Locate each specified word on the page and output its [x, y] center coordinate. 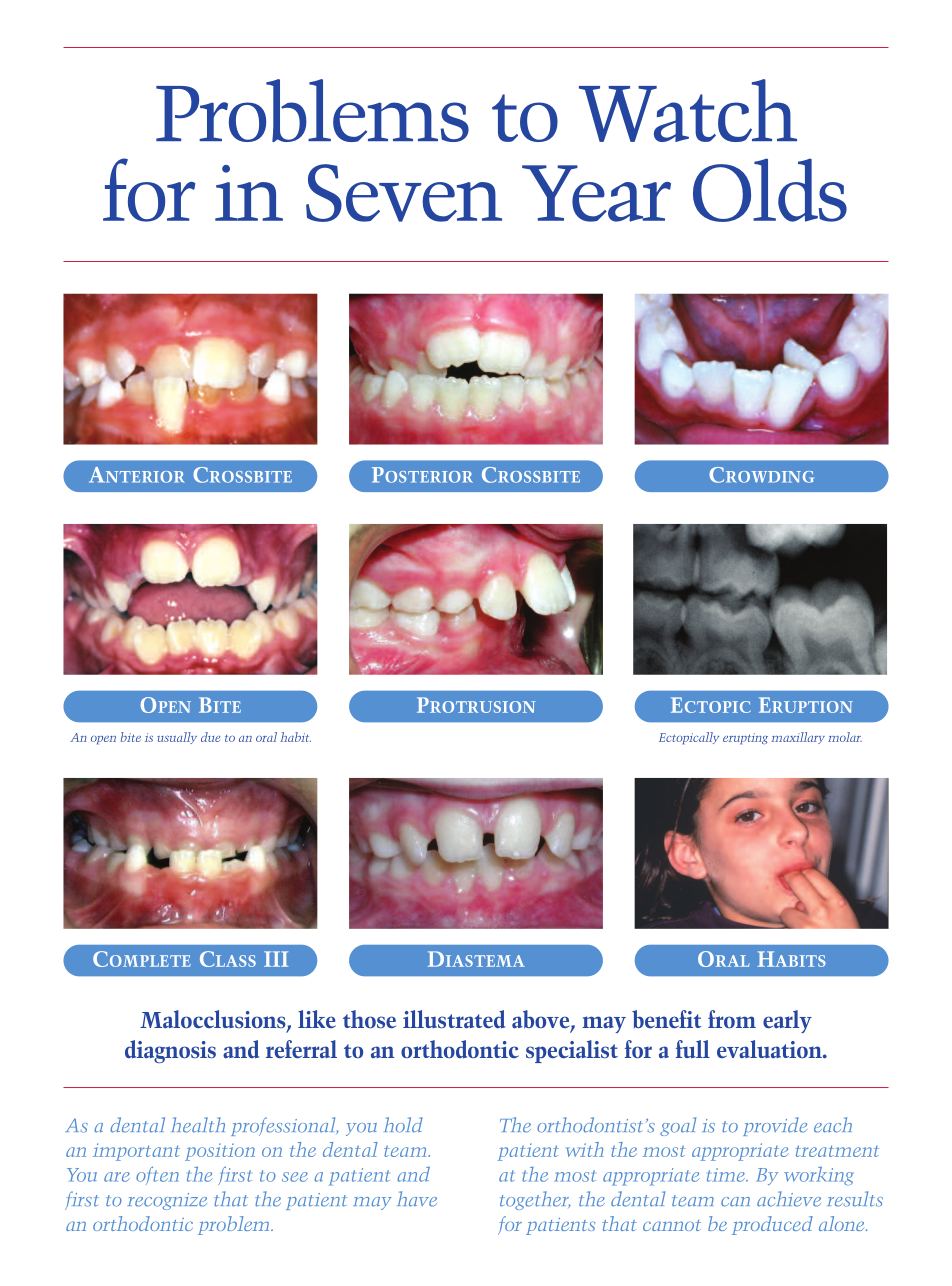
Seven [404, 193]
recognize [167, 1201]
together [535, 1200]
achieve [789, 1199]
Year [596, 193]
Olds [770, 190]
